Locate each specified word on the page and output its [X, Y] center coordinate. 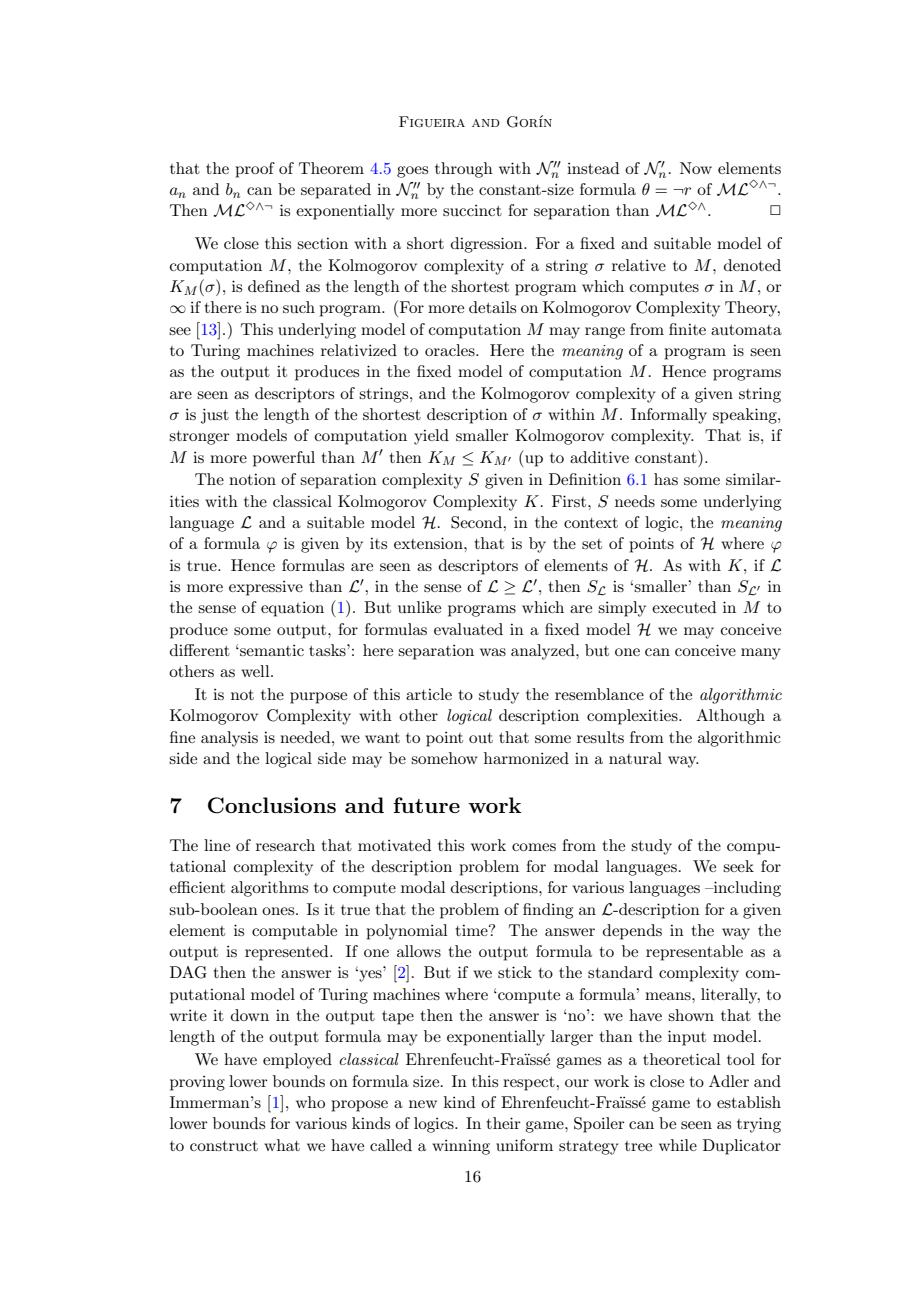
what [282, 1145]
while [678, 1145]
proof [255, 170]
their [504, 1123]
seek [738, 866]
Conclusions [272, 805]
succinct [472, 210]
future [426, 805]
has [666, 479]
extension [429, 543]
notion [252, 479]
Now [696, 168]
